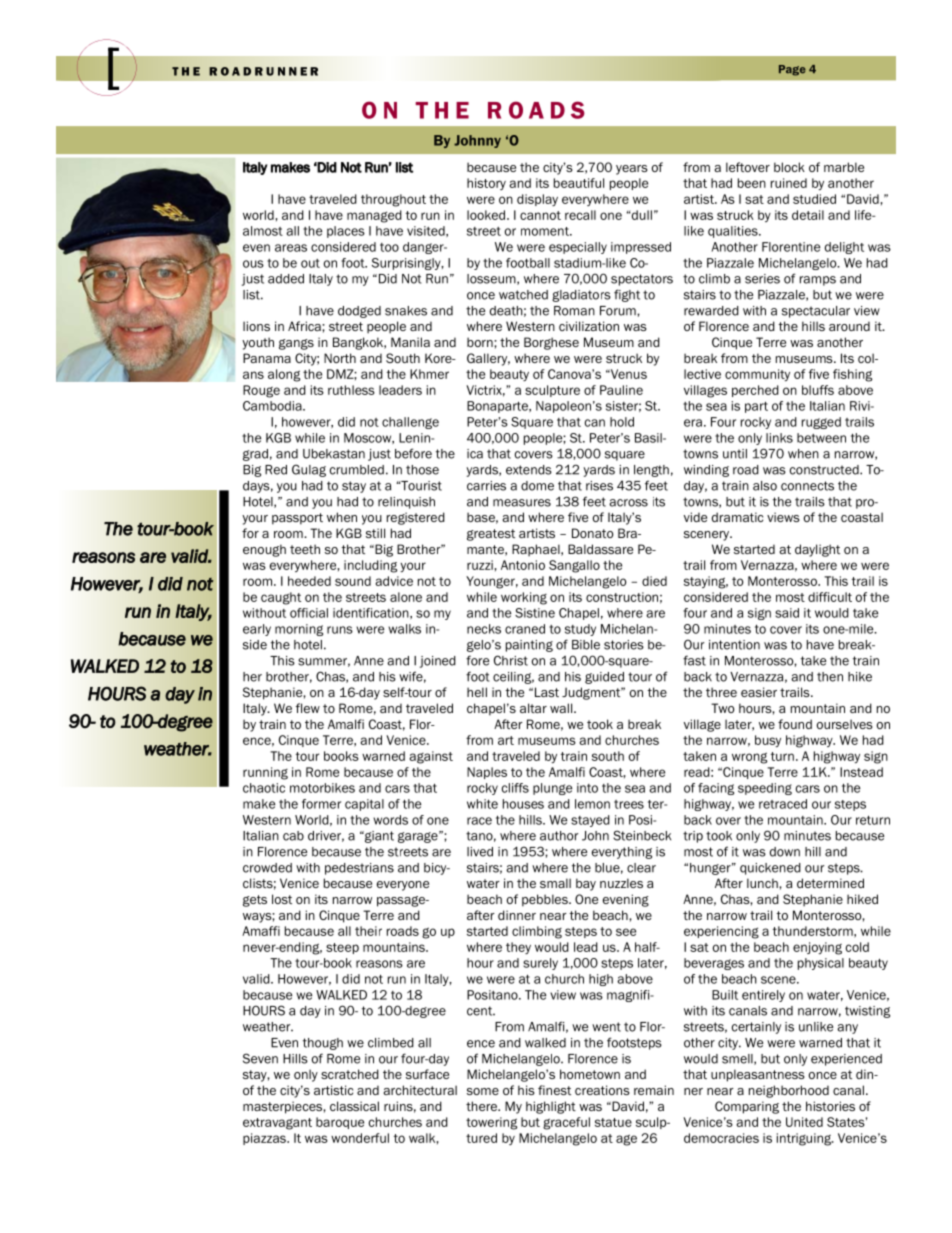 This screenshot has height=1233, width=952. I want to click on throughout, so click(393, 200).
